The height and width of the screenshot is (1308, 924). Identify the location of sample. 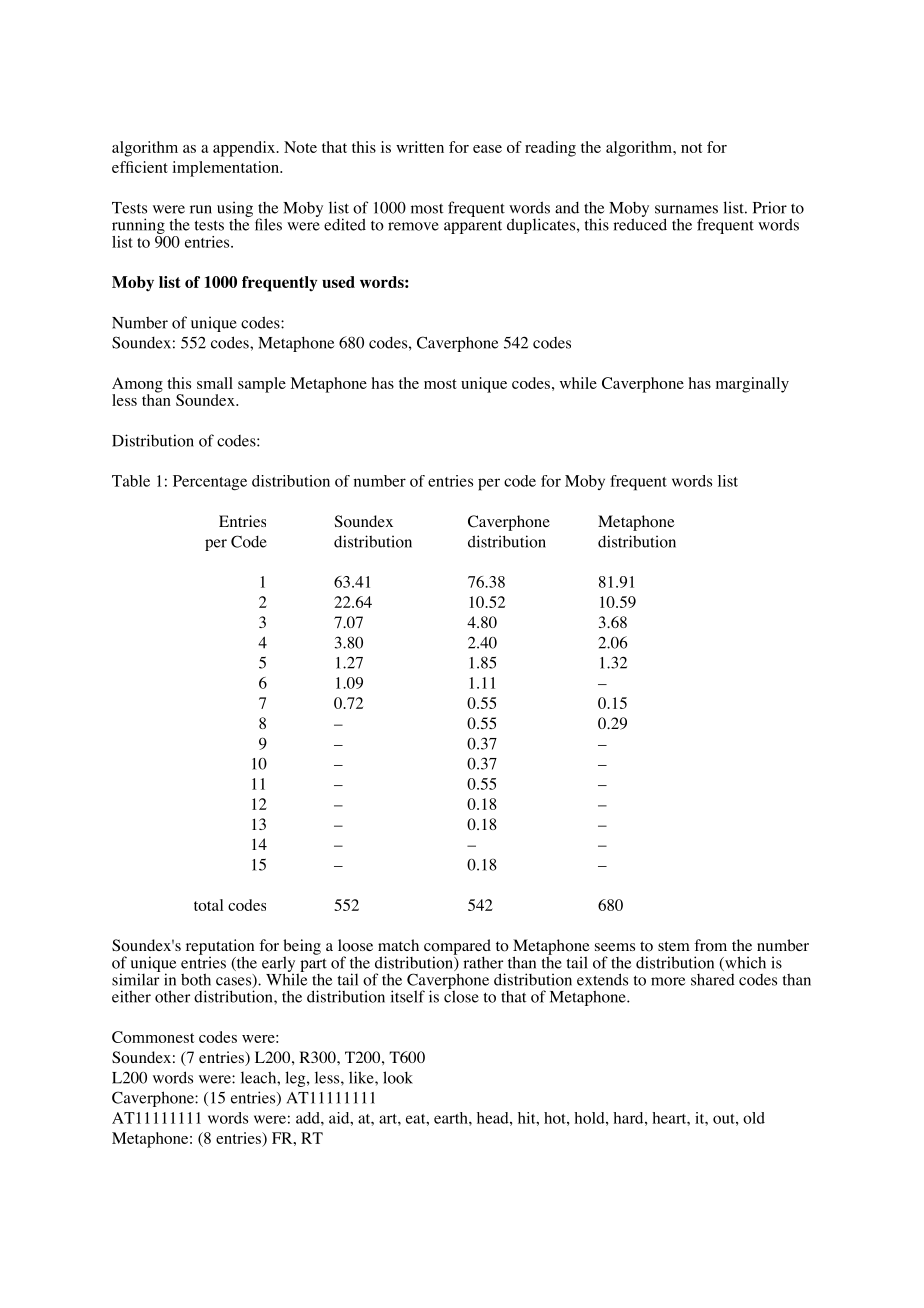
(262, 385).
